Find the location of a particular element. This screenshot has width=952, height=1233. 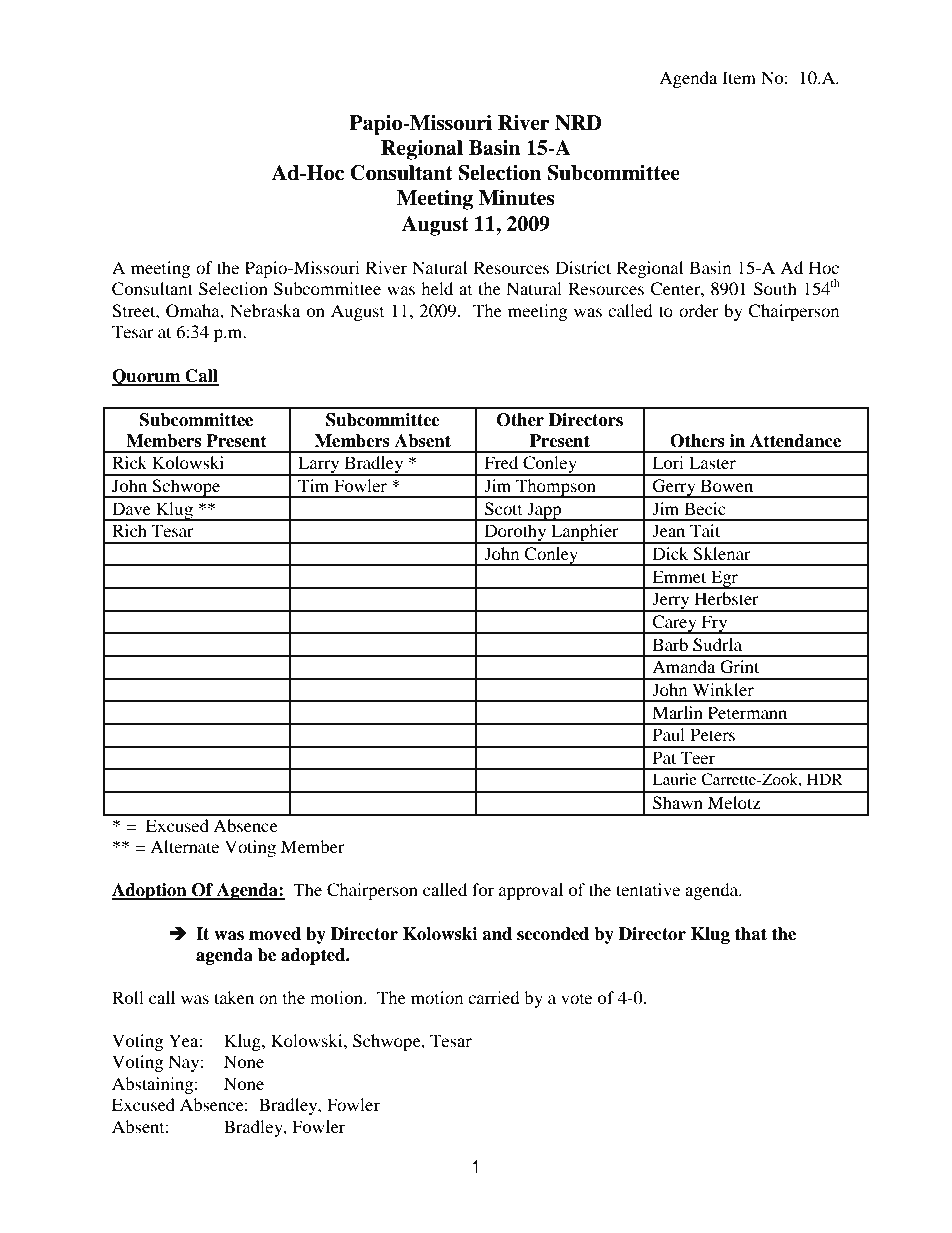

carried is located at coordinates (494, 997).
